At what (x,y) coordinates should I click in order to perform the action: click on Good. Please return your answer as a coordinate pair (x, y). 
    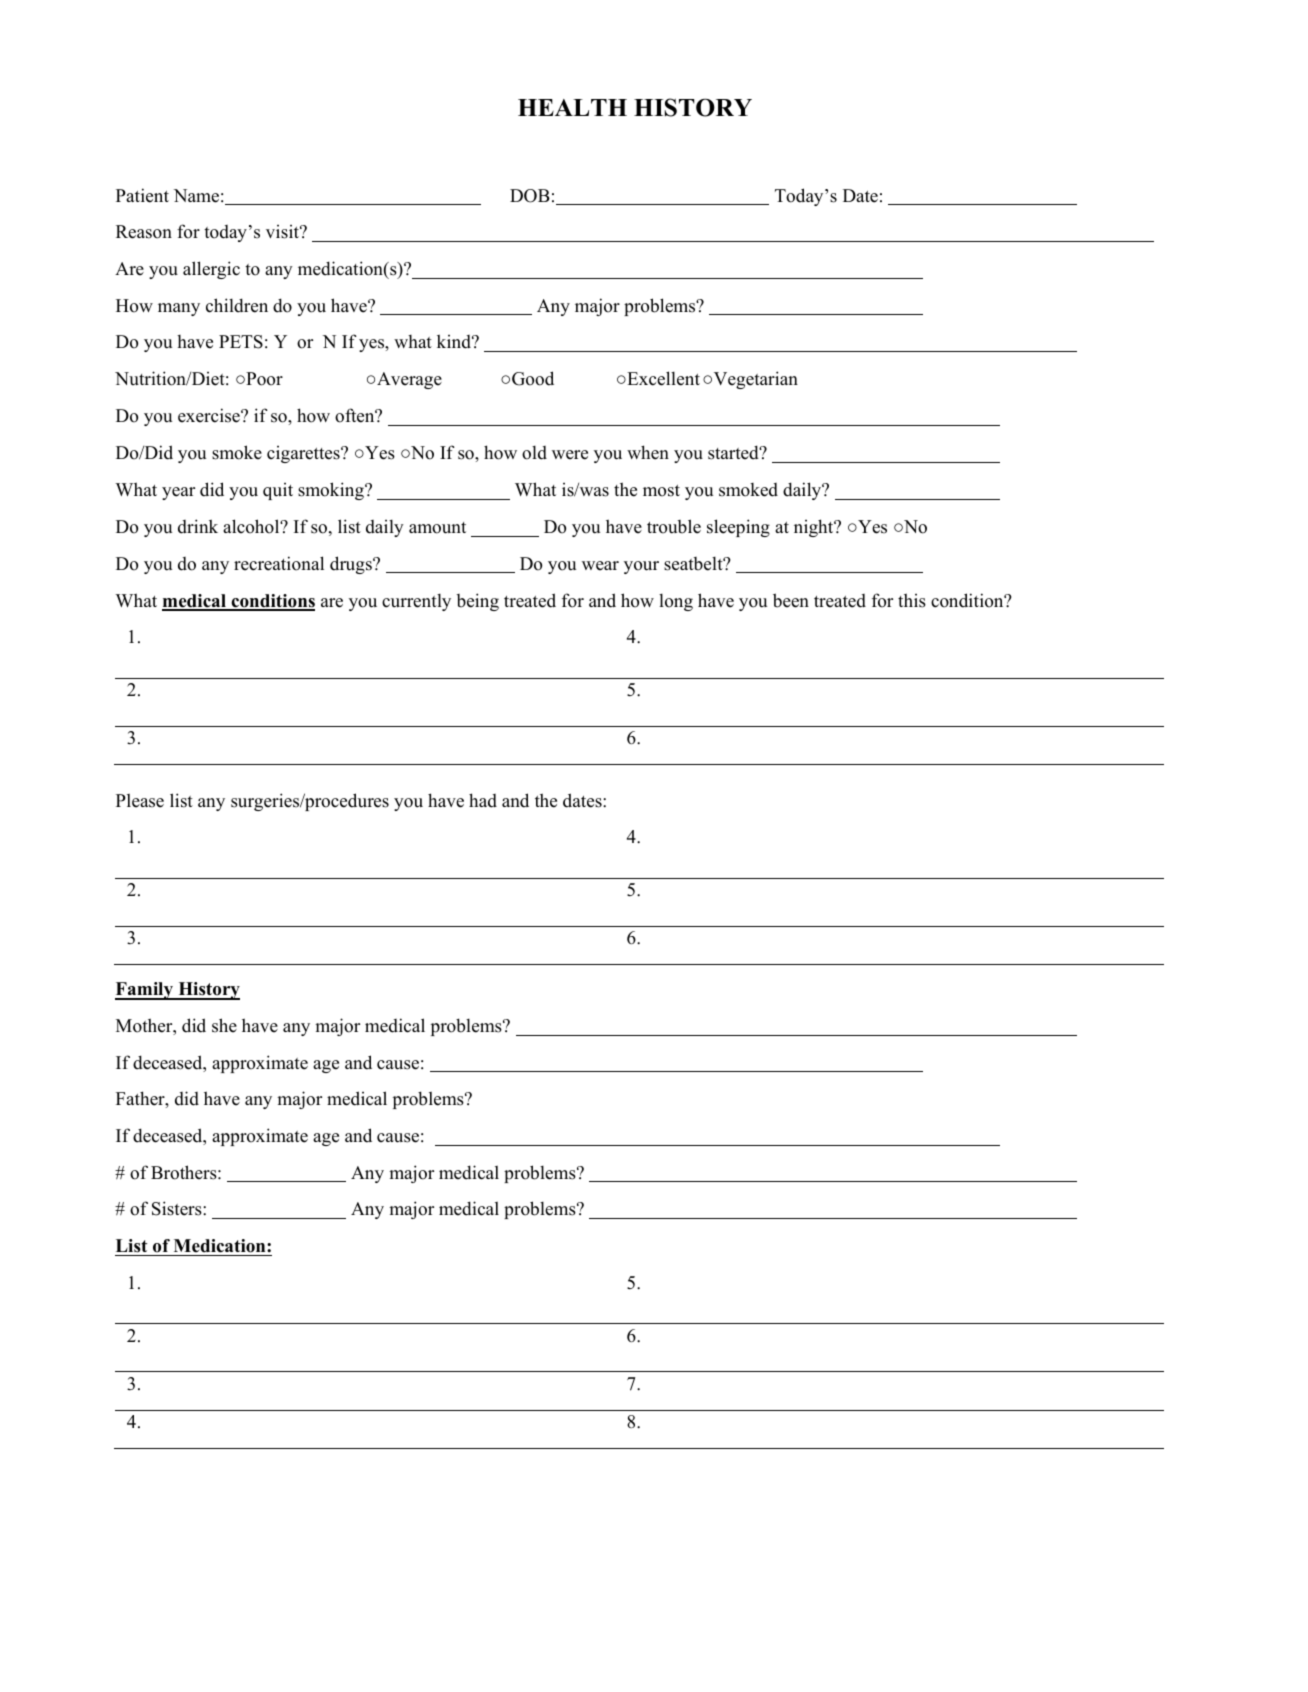
    Looking at the image, I should click on (533, 378).
